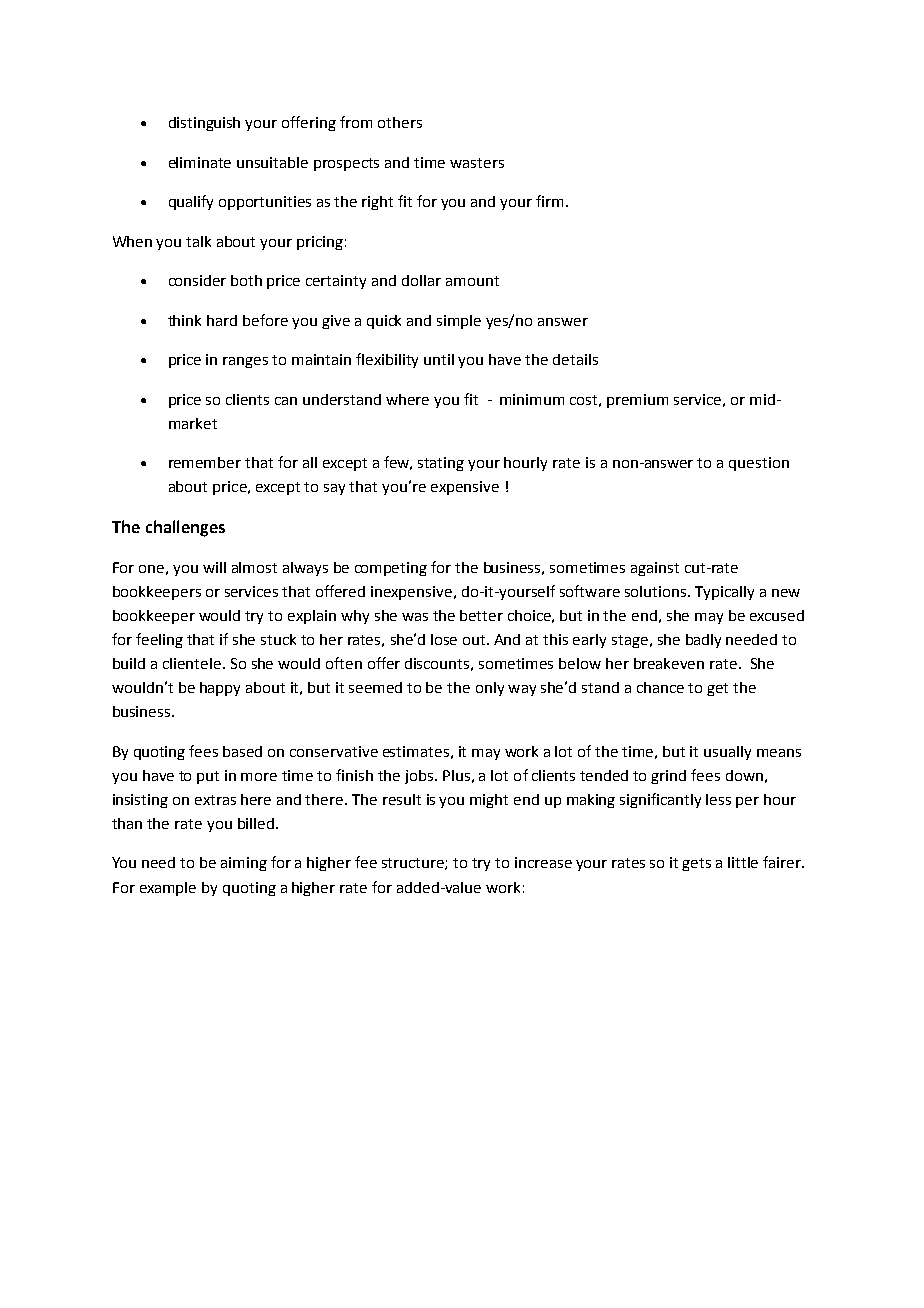 The width and height of the page is (924, 1308). Describe the element at coordinates (441, 464) in the page. I see `stating` at that location.
